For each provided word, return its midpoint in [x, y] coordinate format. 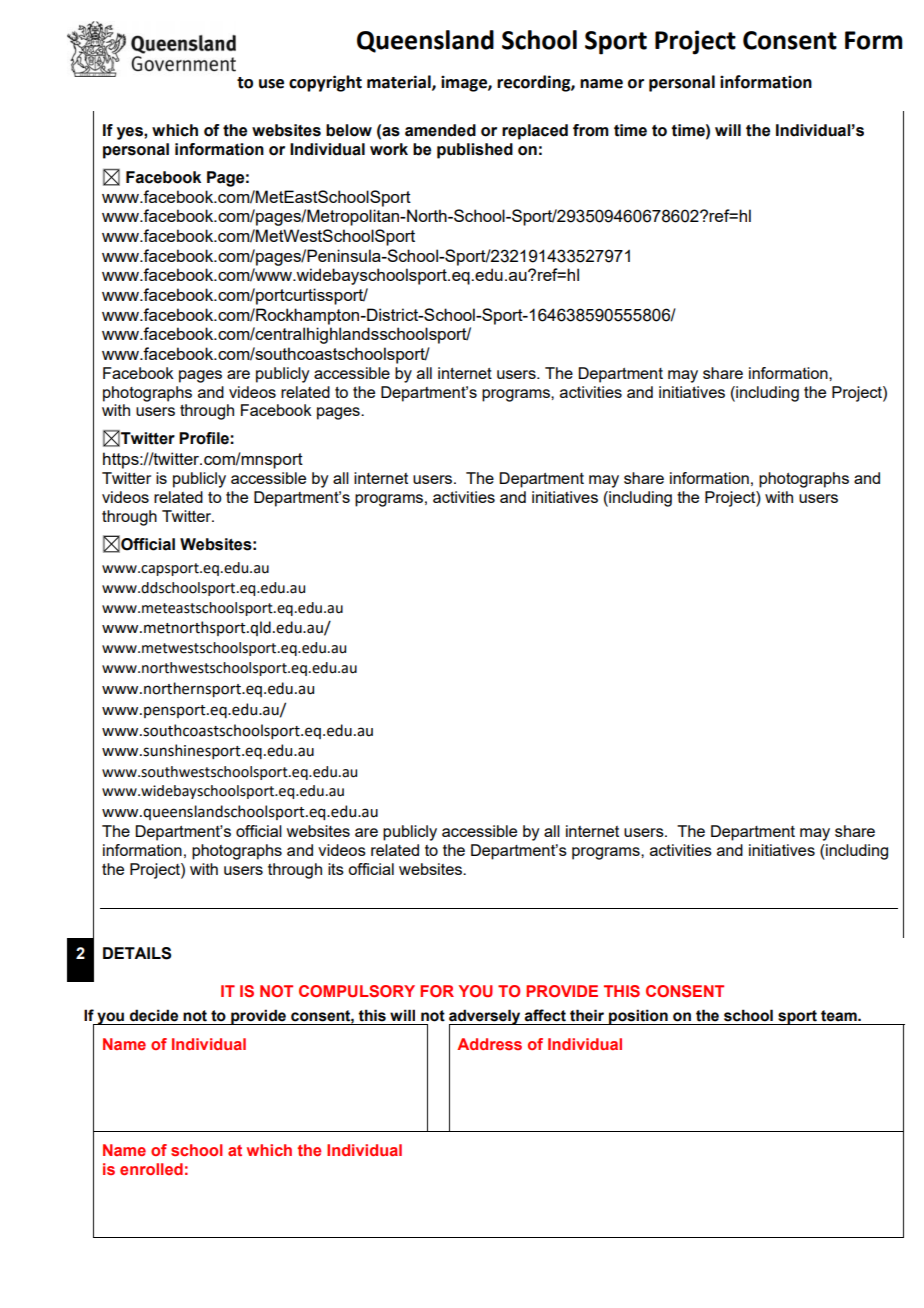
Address [489, 1044]
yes [131, 133]
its [336, 869]
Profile [204, 438]
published [475, 151]
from [591, 130]
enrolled [151, 1169]
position [638, 1017]
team [840, 1016]
